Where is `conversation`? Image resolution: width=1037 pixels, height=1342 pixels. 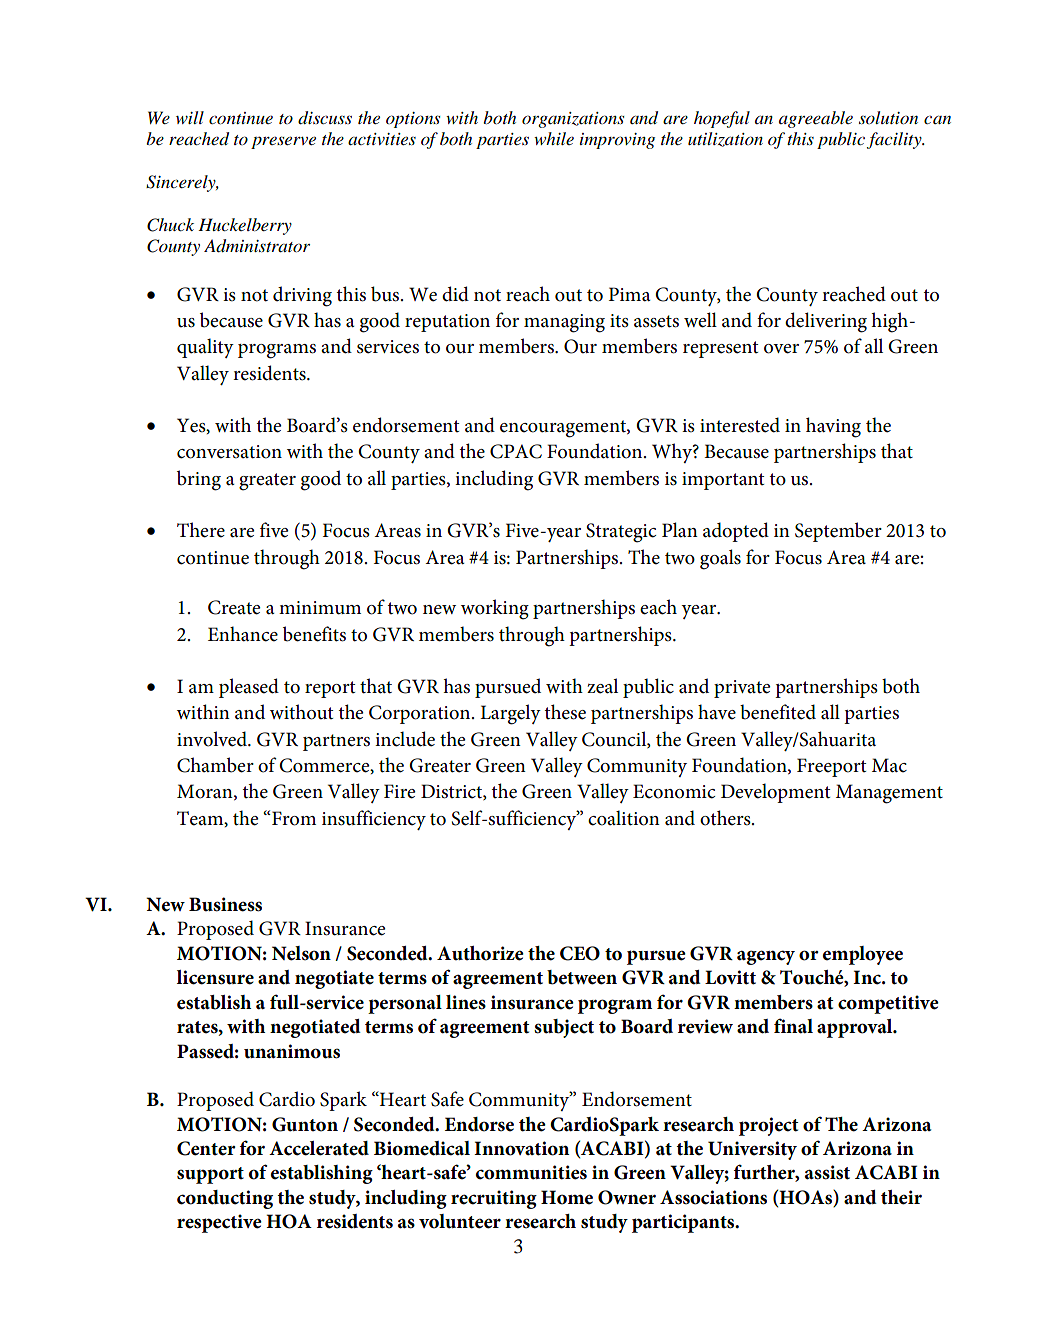
conversation is located at coordinates (229, 452).
